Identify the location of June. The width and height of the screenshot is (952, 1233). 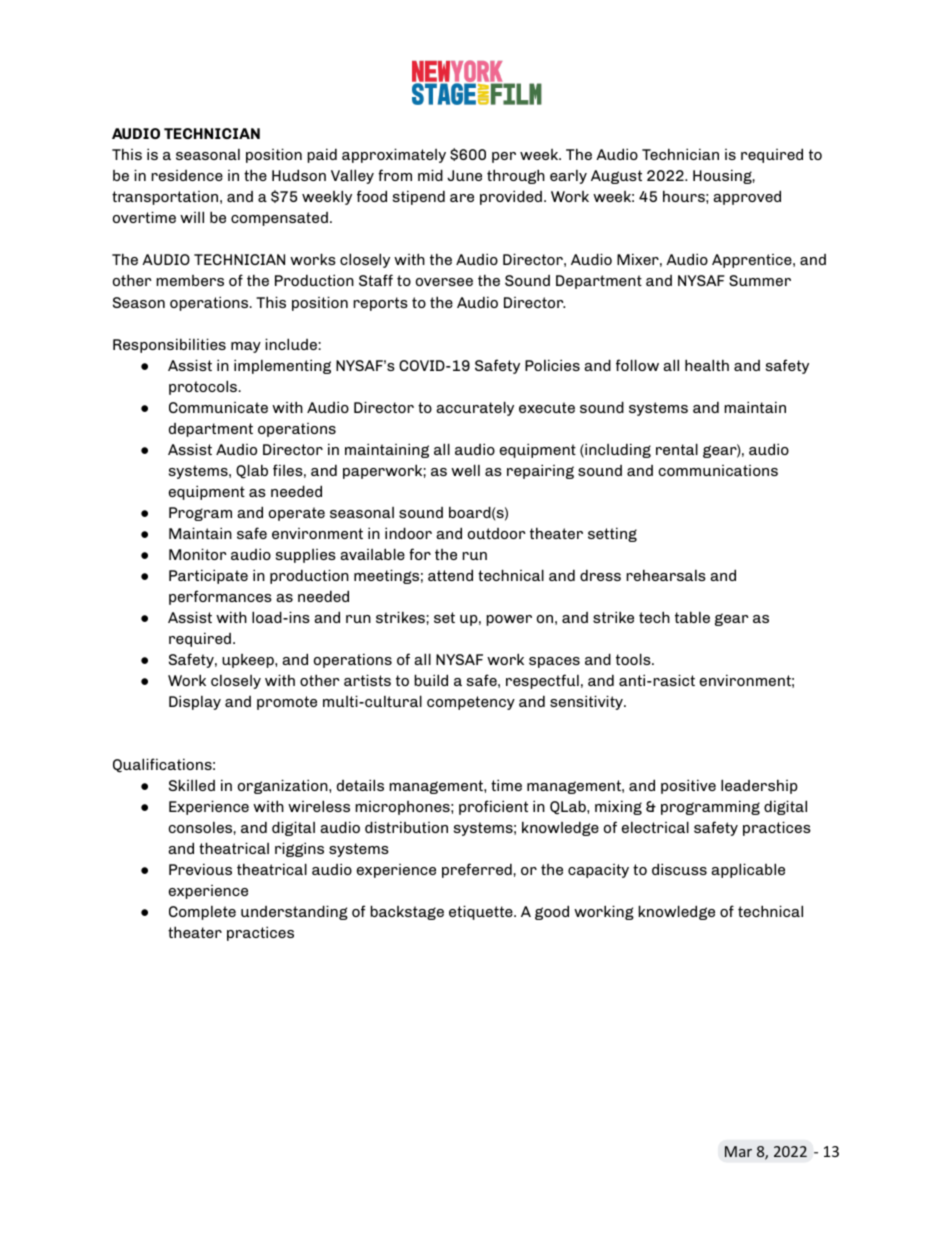
(464, 175).
